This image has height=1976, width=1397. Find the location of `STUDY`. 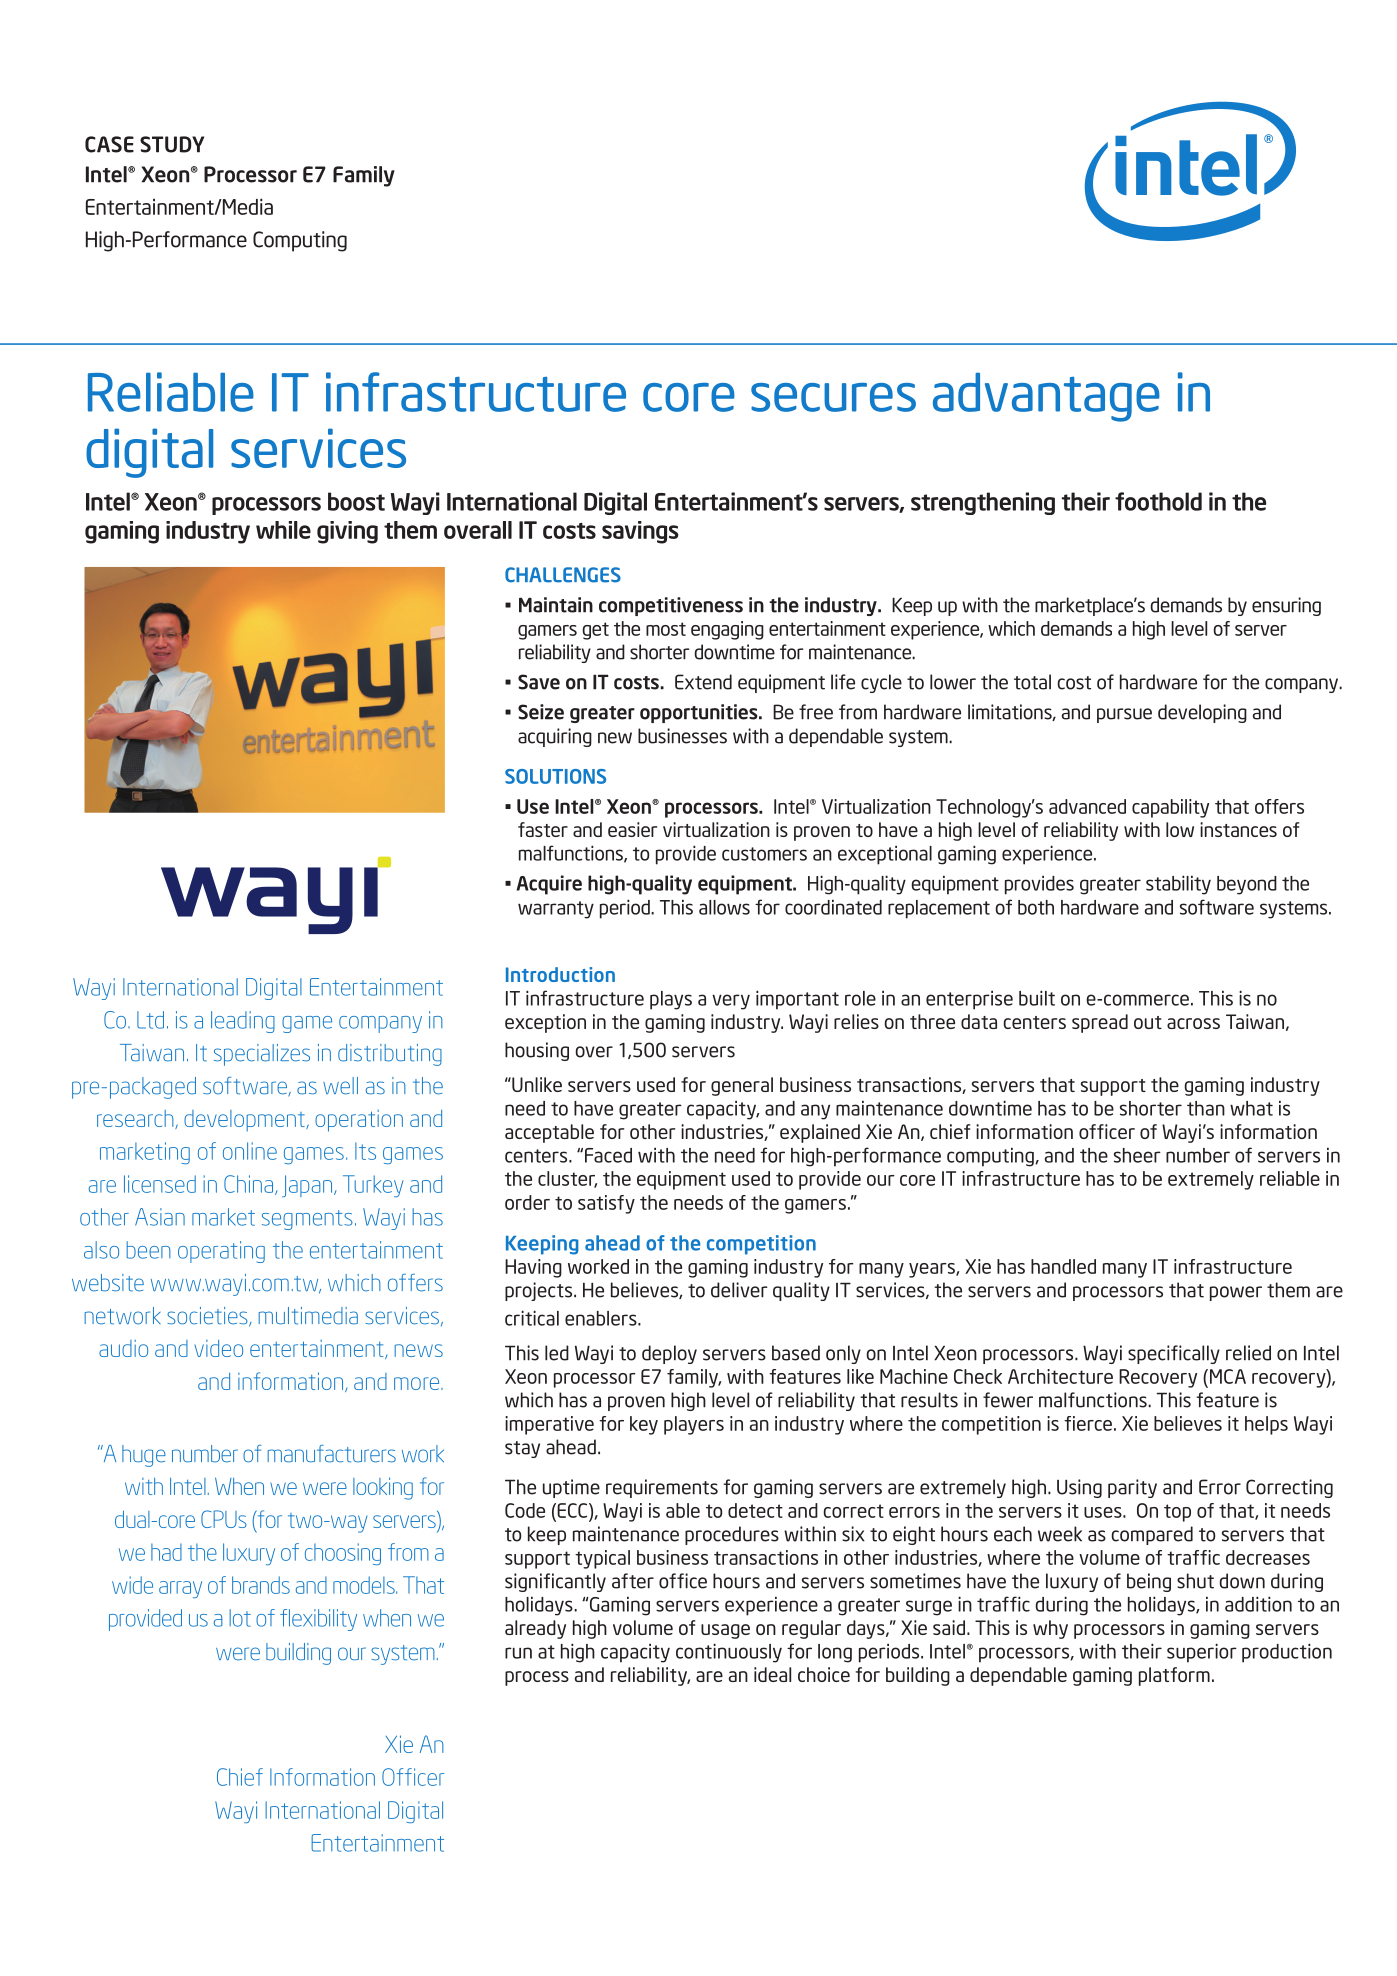

STUDY is located at coordinates (172, 144).
